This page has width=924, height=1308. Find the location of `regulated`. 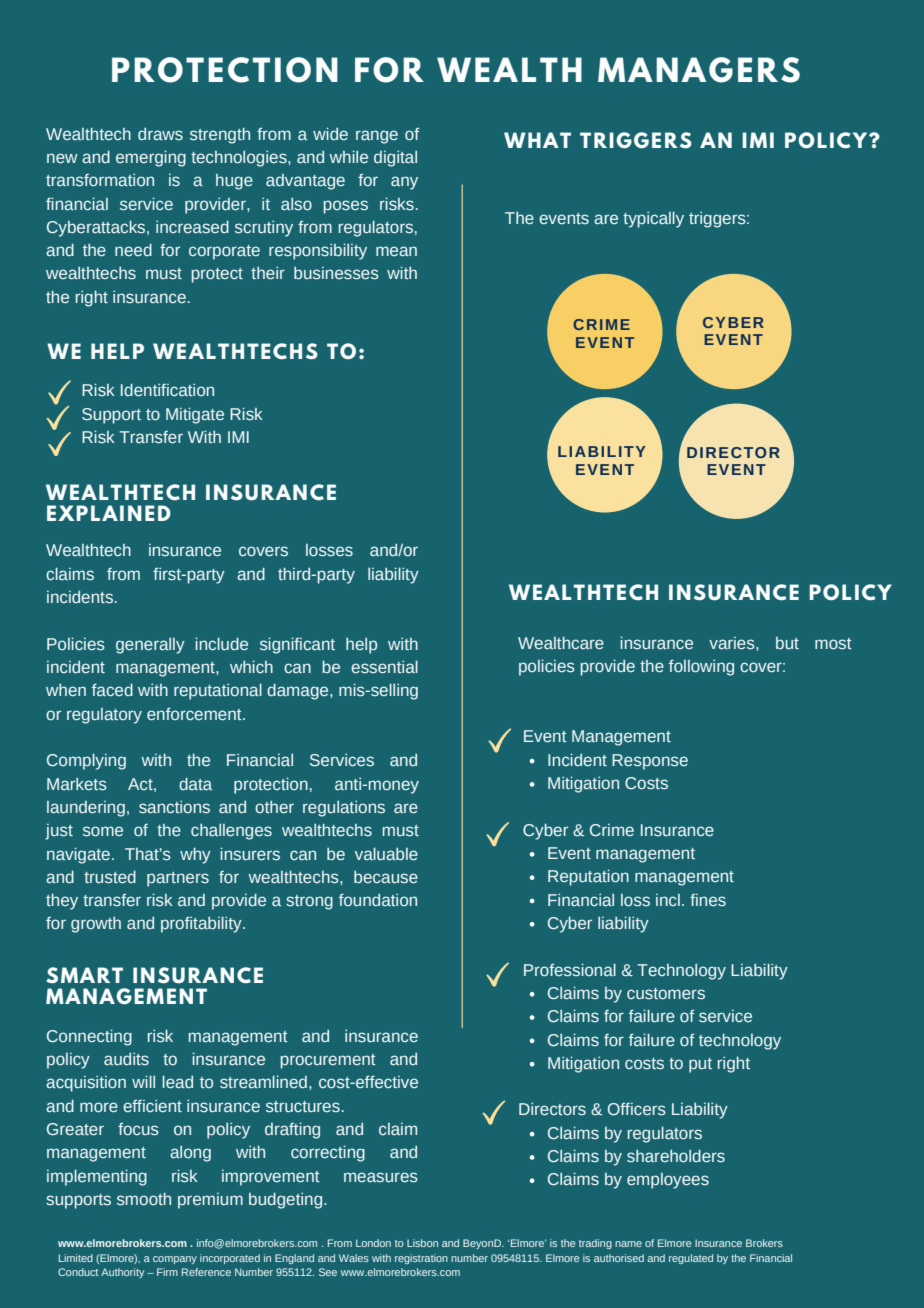

regulated is located at coordinates (691, 1259).
